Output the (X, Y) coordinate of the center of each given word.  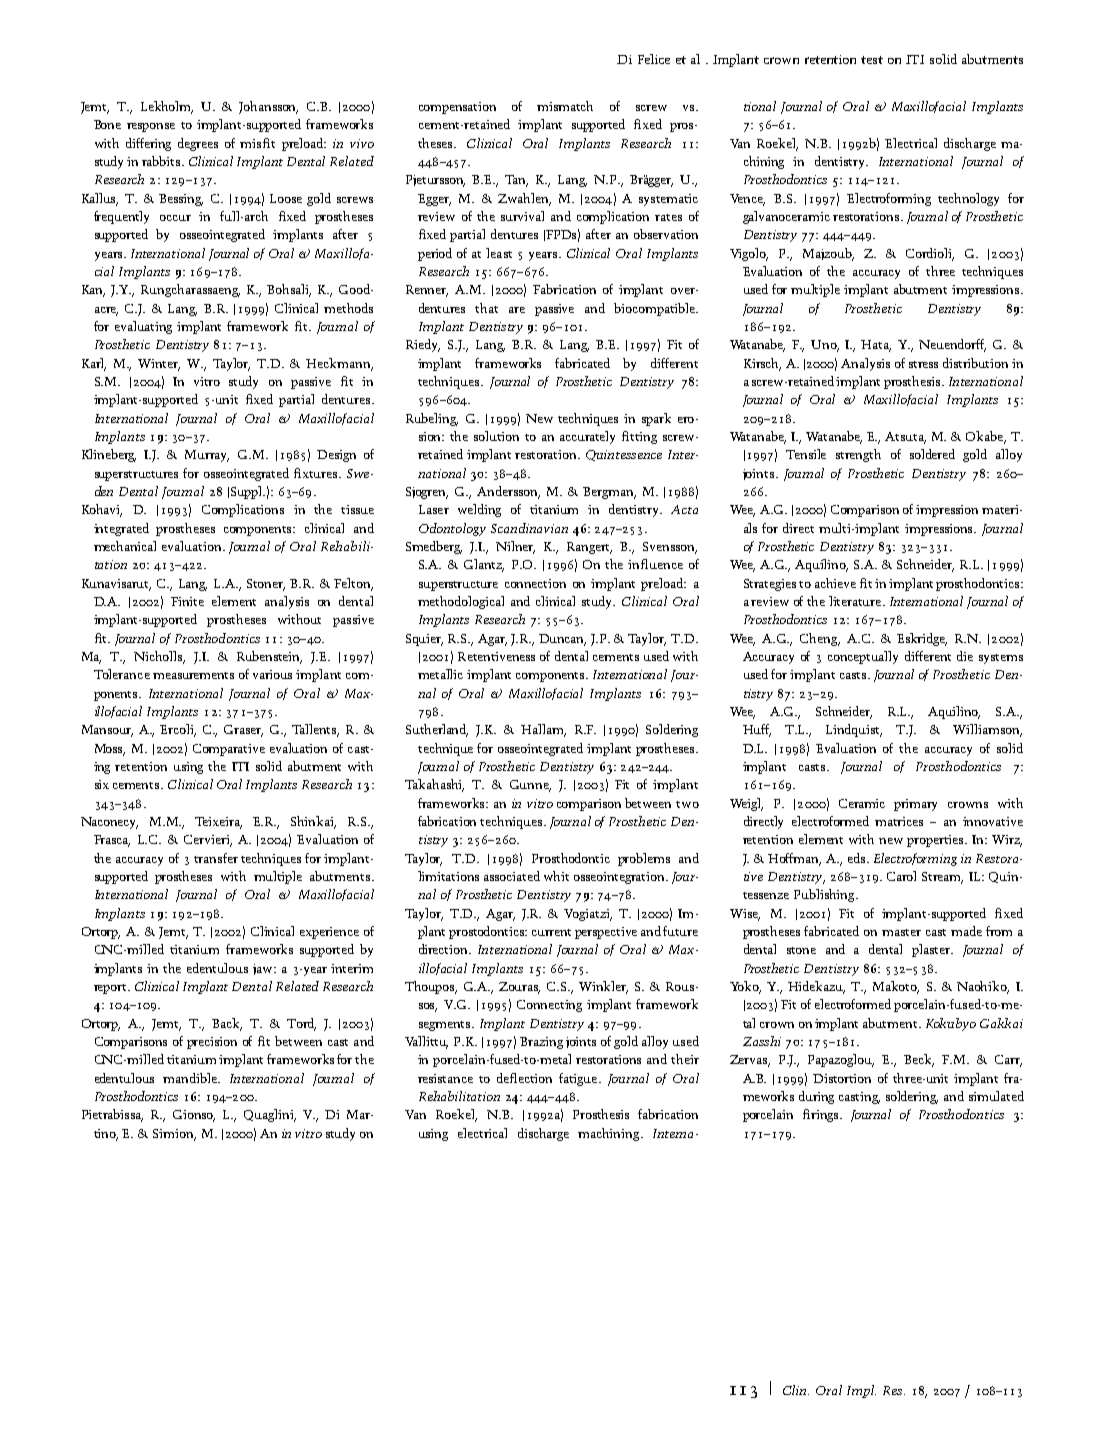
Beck (919, 1060)
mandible (191, 1078)
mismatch (565, 106)
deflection (524, 1078)
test (872, 60)
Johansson (268, 107)
